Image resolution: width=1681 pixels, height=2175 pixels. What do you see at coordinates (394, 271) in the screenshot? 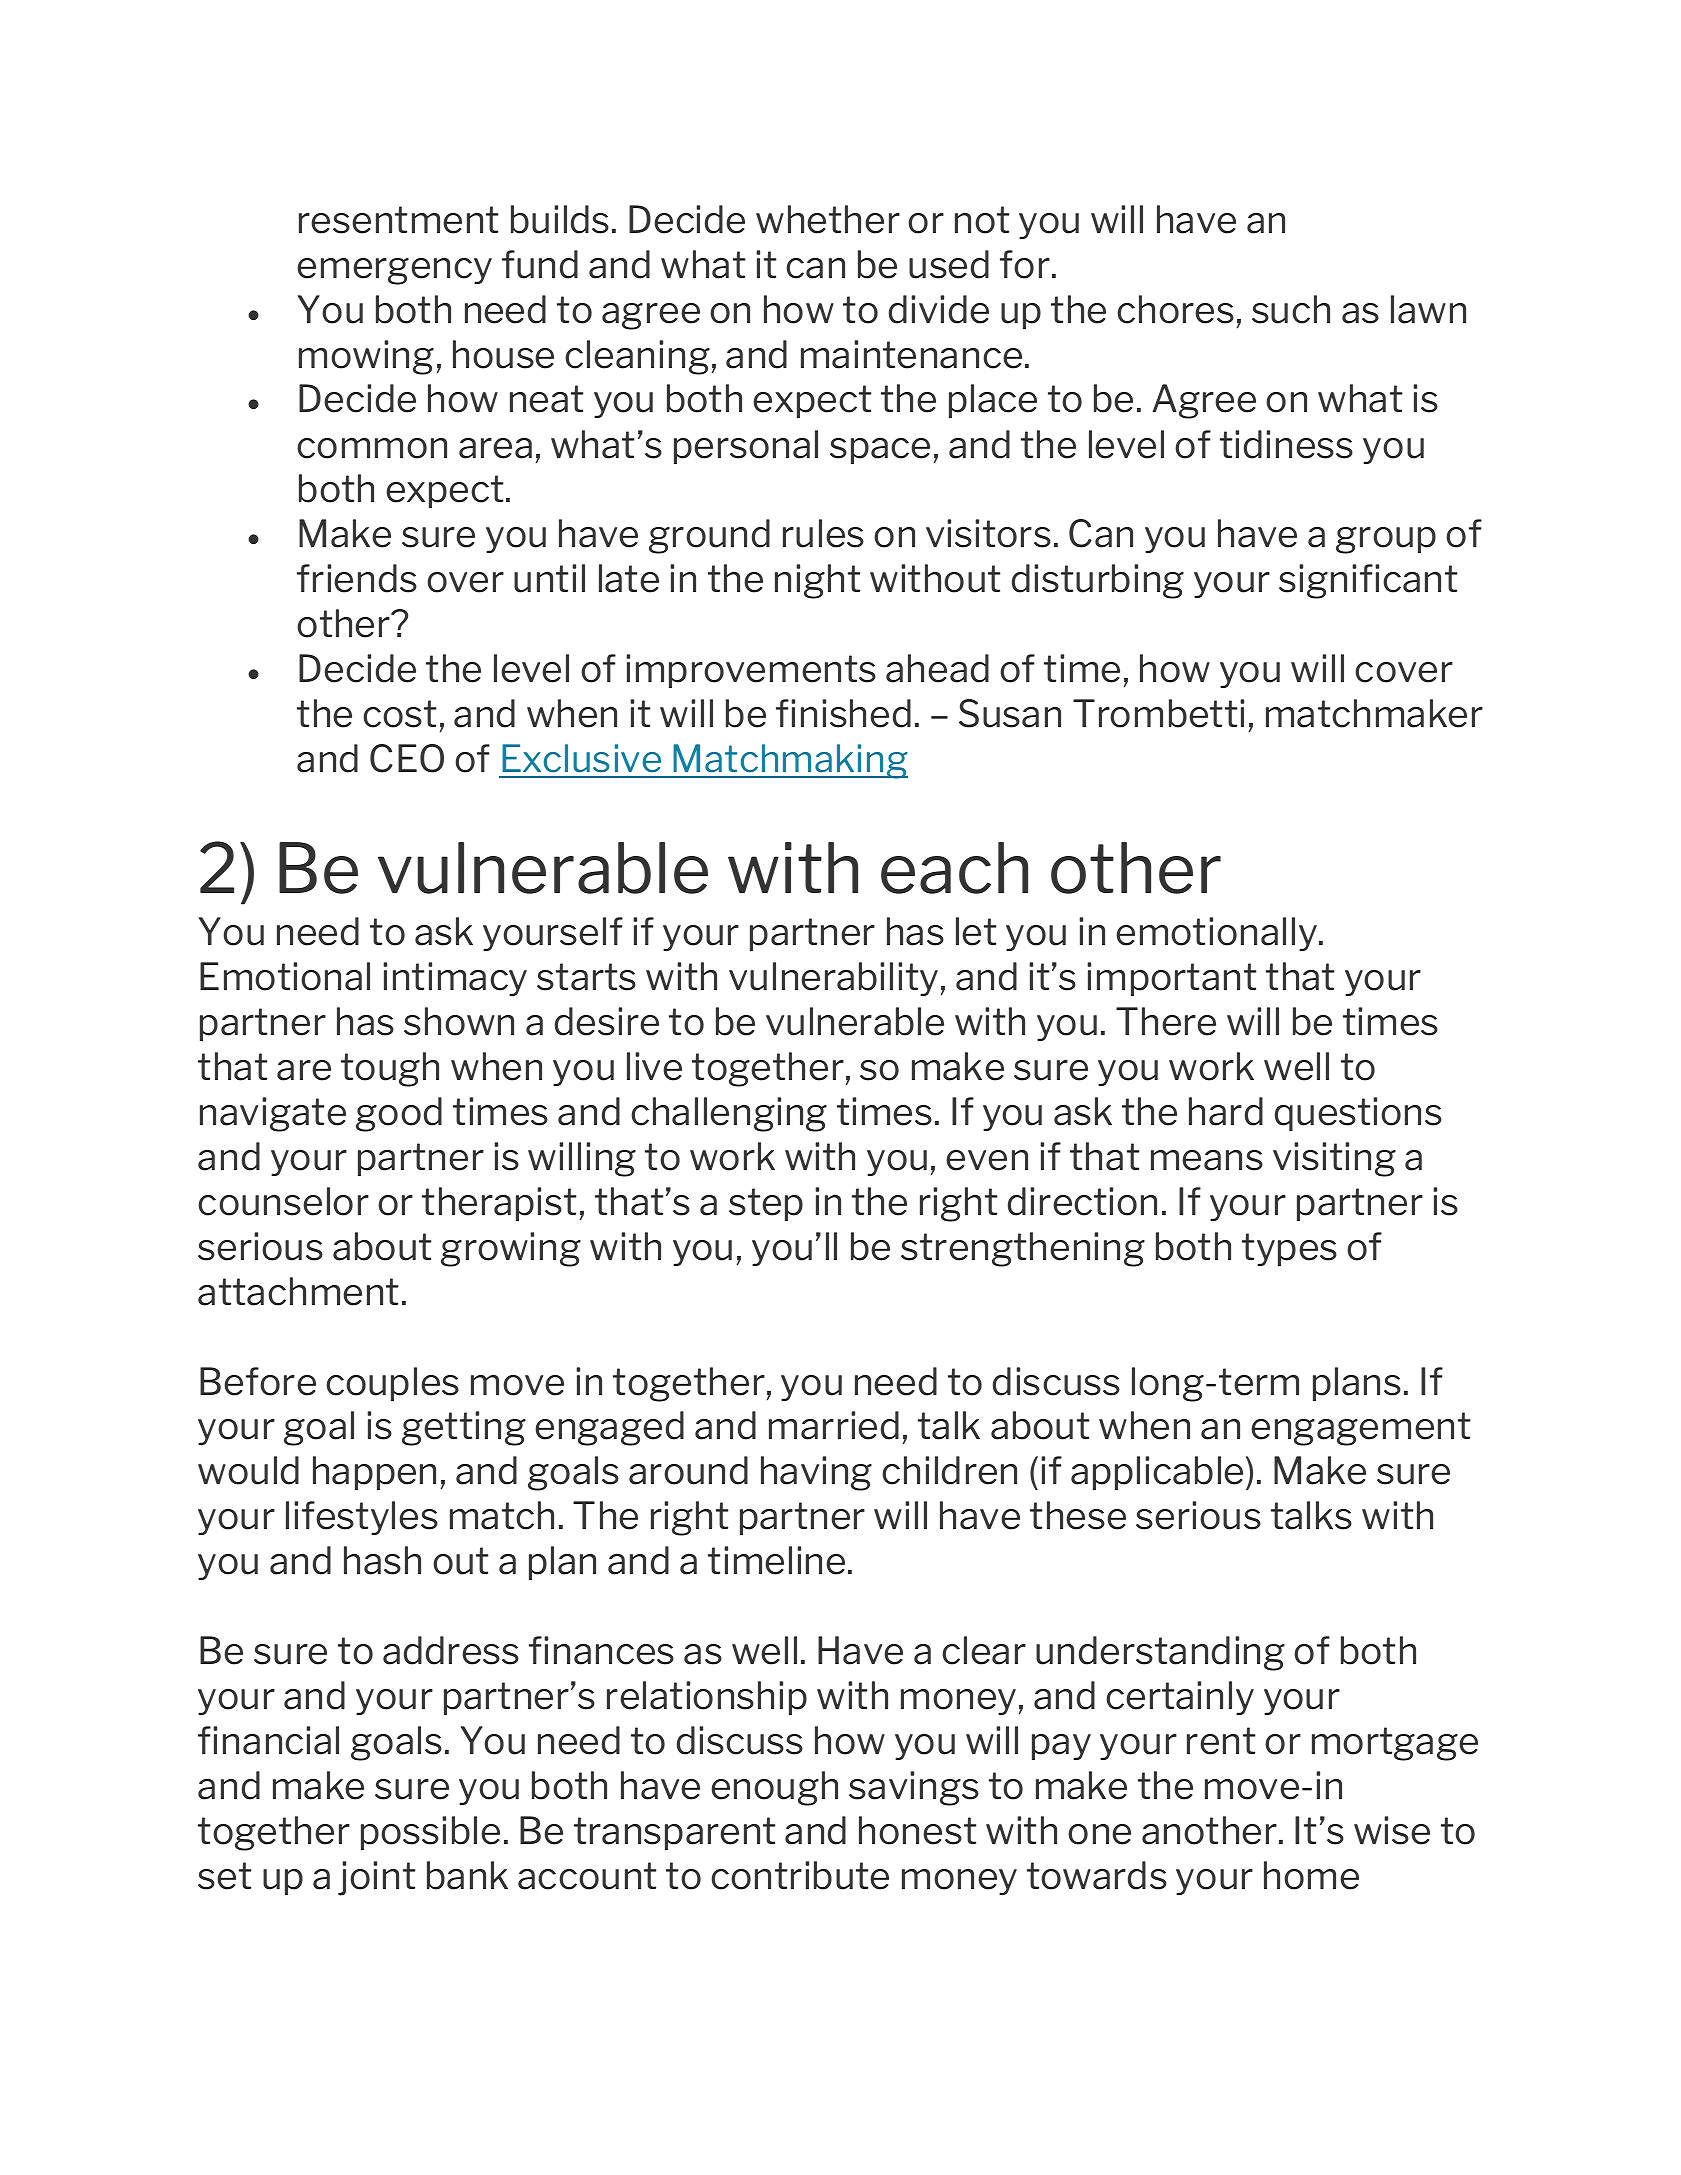
I see `emergency` at bounding box center [394, 271].
